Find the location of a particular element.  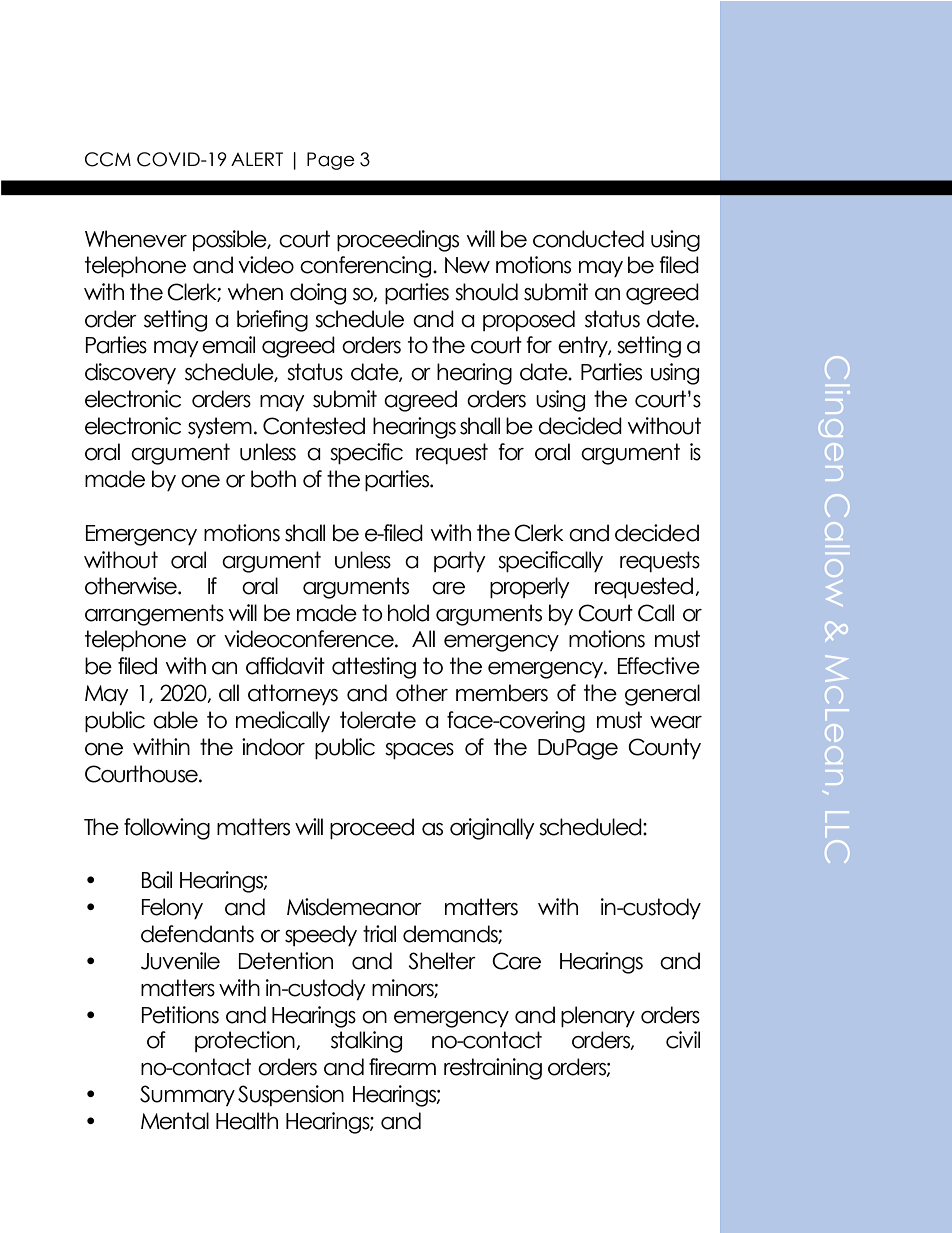

conferencing is located at coordinates (367, 267).
